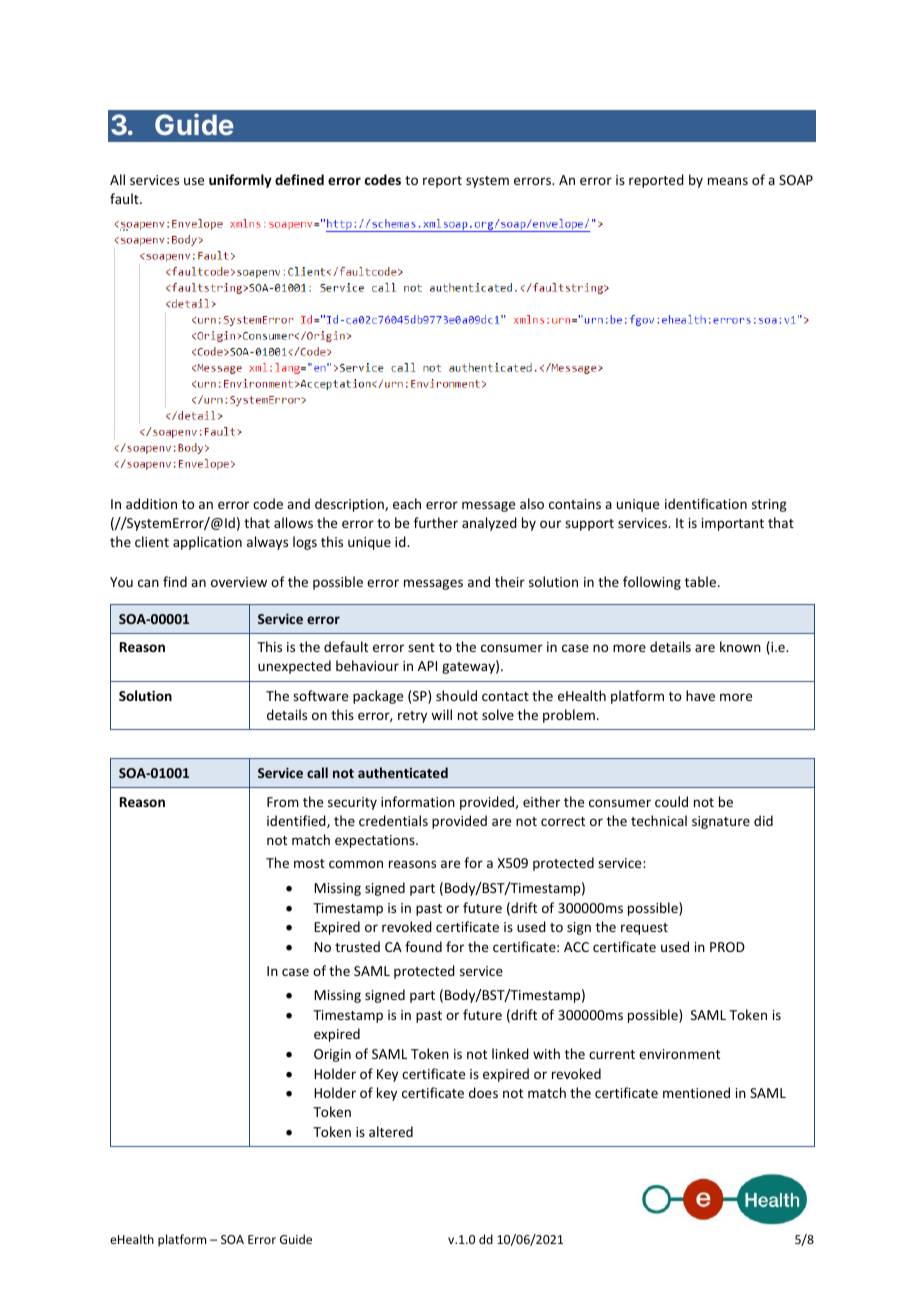 This page has height=1308, width=924. Describe the element at coordinates (151, 503) in the page. I see `addition` at that location.
